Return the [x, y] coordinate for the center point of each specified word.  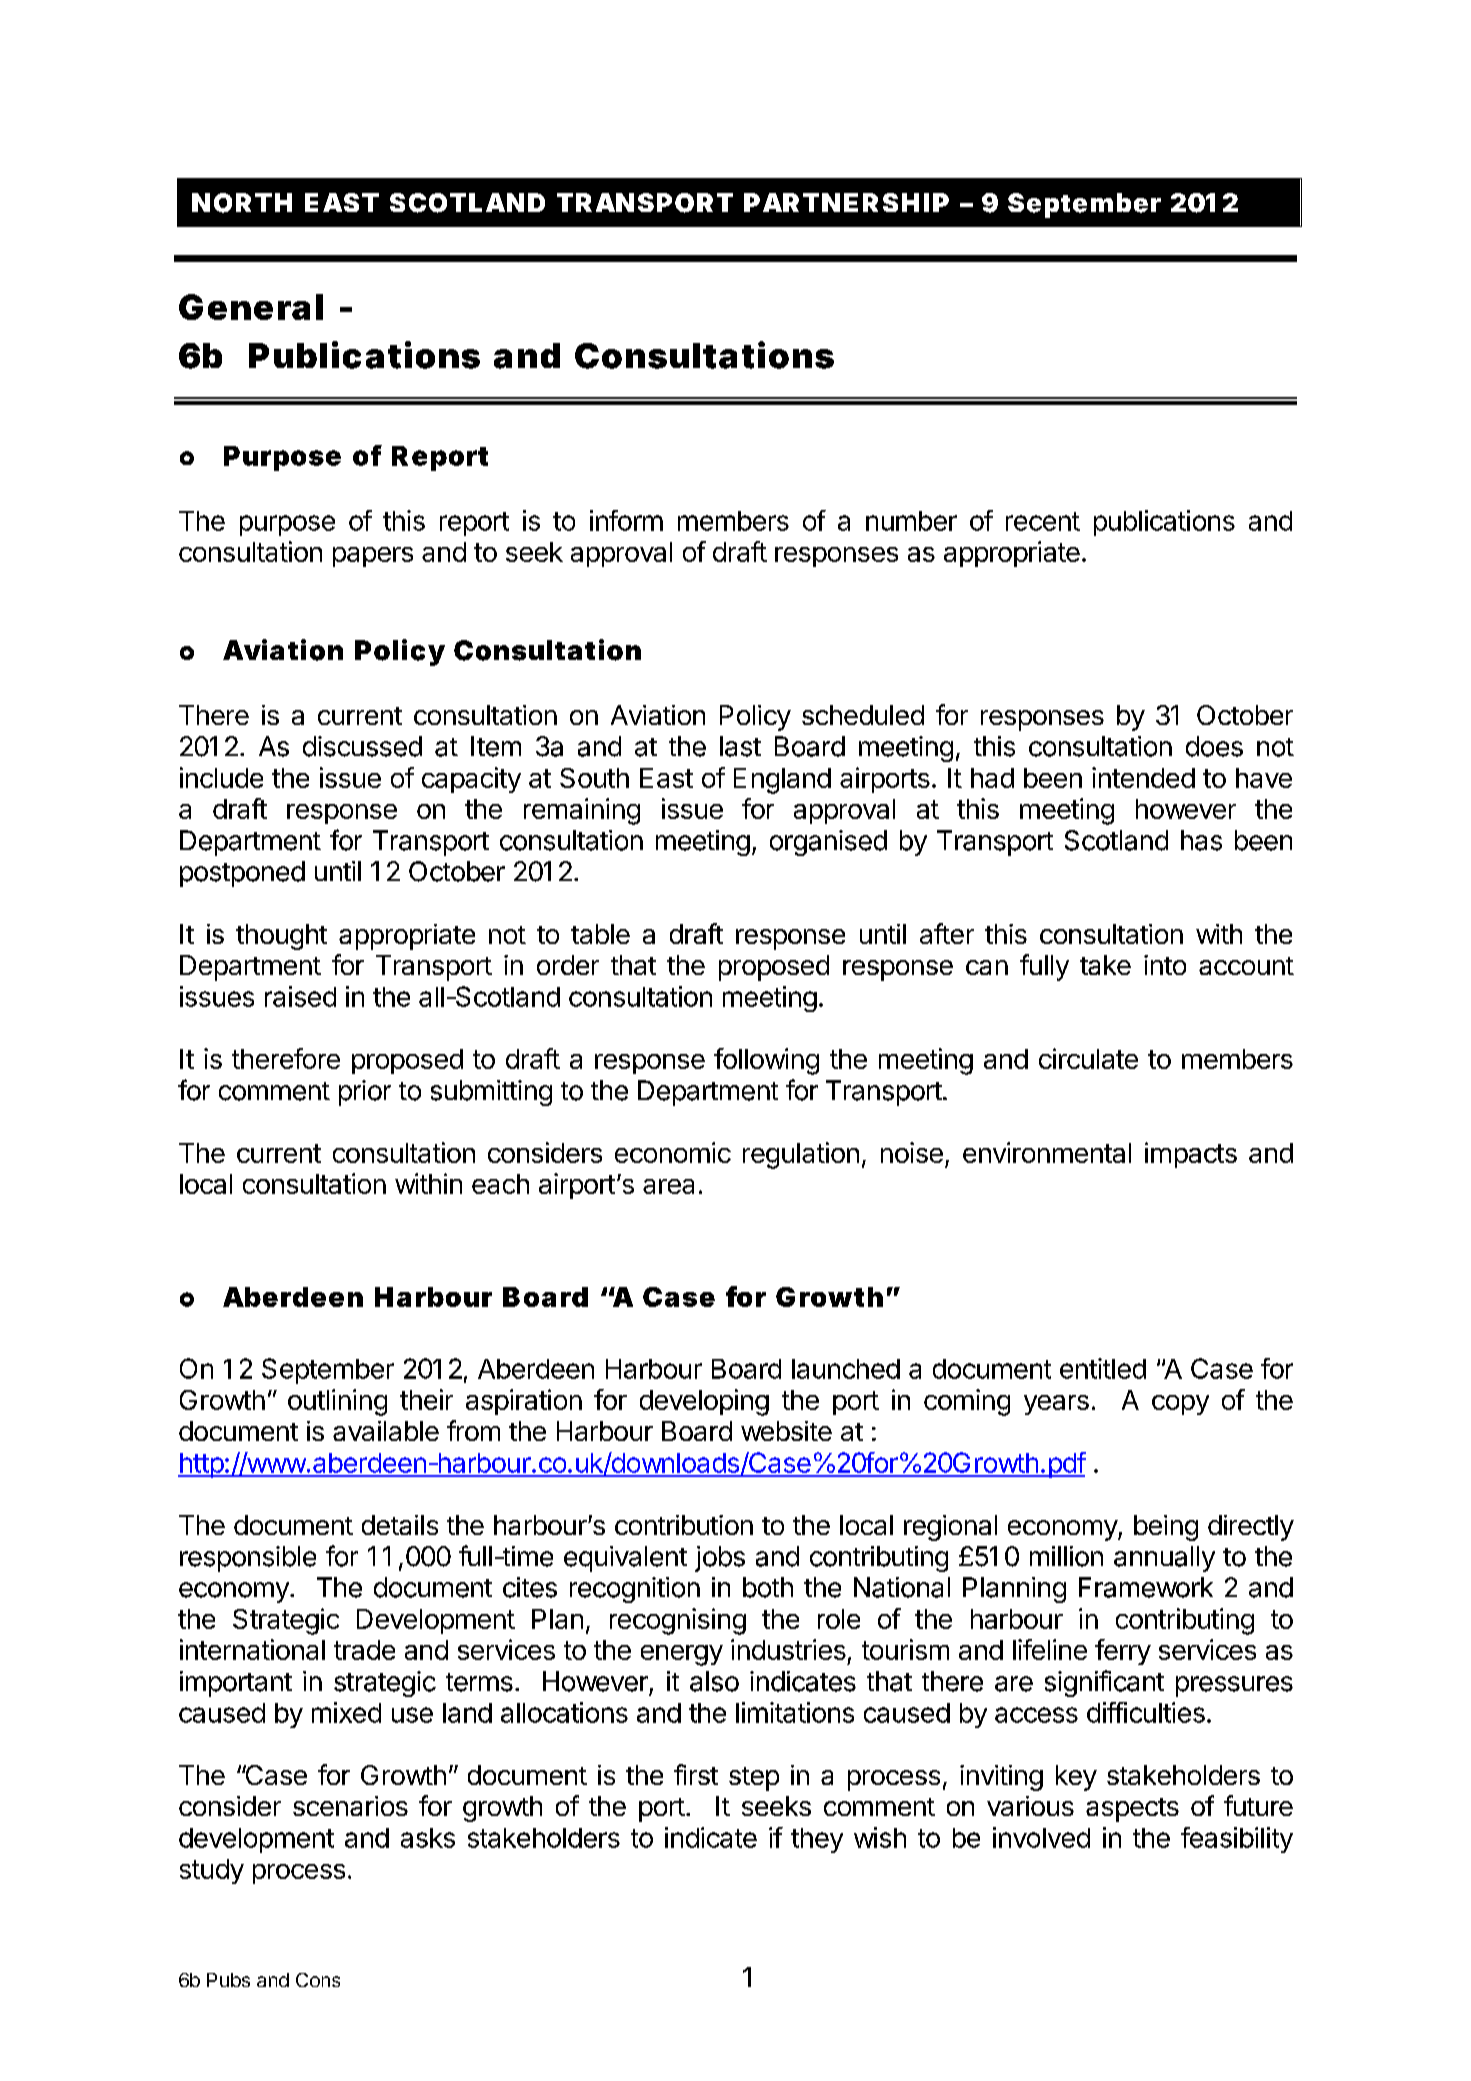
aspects [1132, 1810]
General [251, 307]
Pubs [228, 1980]
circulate [1088, 1058]
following [766, 1061]
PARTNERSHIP [846, 202]
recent [1043, 521]
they [817, 1840]
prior [365, 1093]
